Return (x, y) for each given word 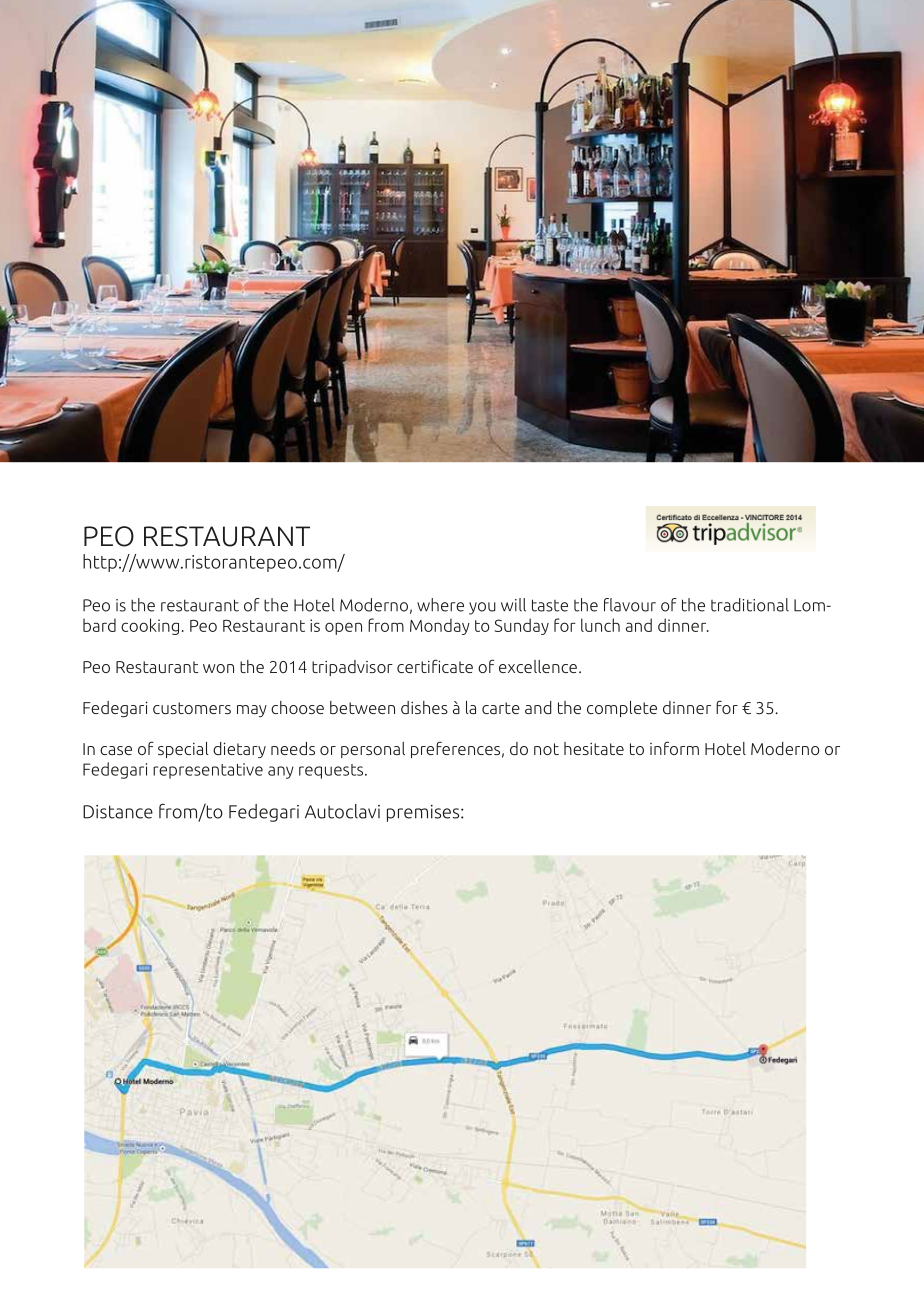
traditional (750, 605)
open (343, 628)
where (440, 605)
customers (192, 708)
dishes (424, 707)
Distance (118, 812)
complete (622, 709)
